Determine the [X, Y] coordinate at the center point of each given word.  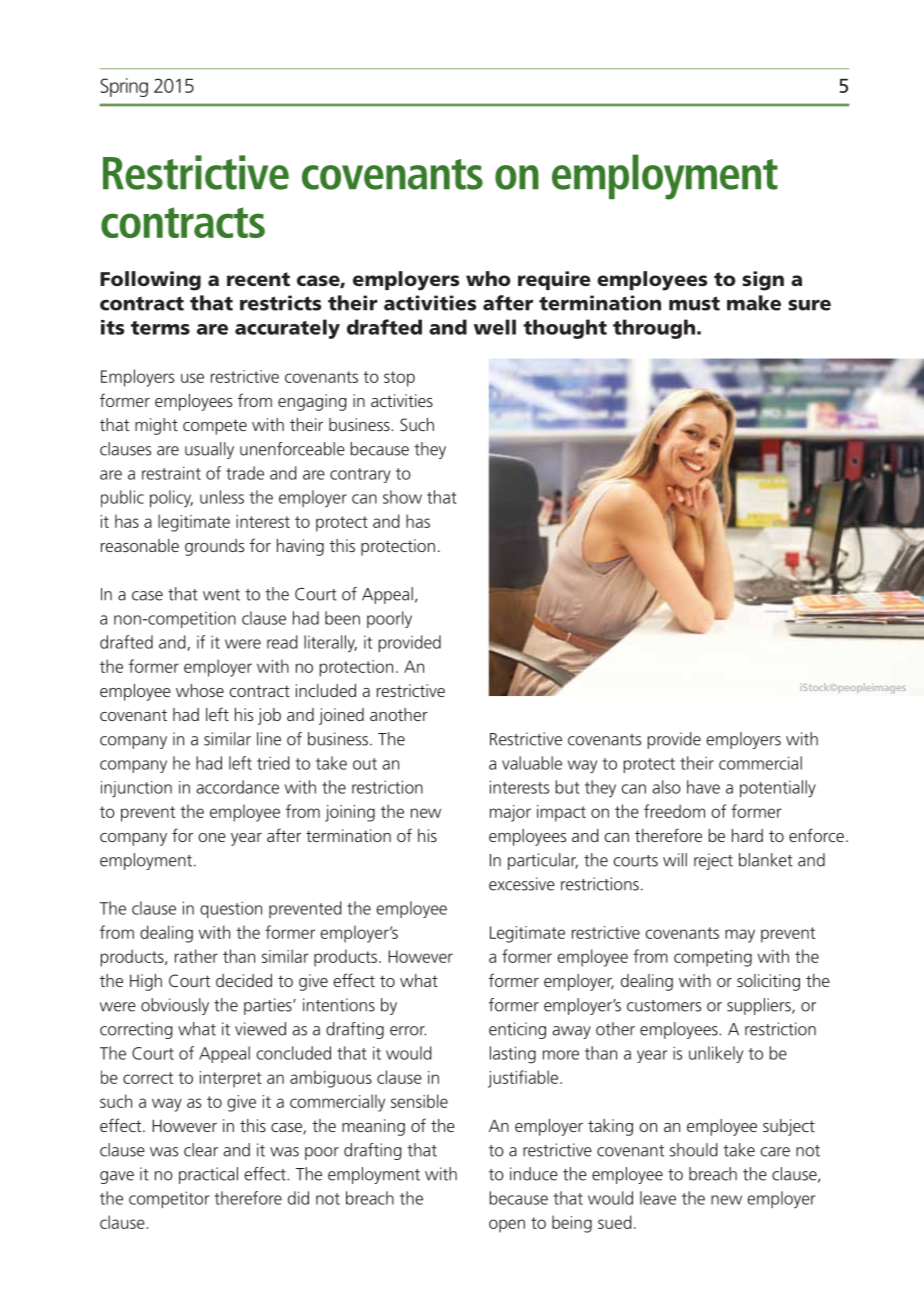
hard [747, 835]
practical [208, 1175]
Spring [124, 87]
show [402, 497]
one [212, 837]
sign [763, 281]
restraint [171, 473]
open [507, 1226]
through [654, 329]
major [510, 813]
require [554, 280]
